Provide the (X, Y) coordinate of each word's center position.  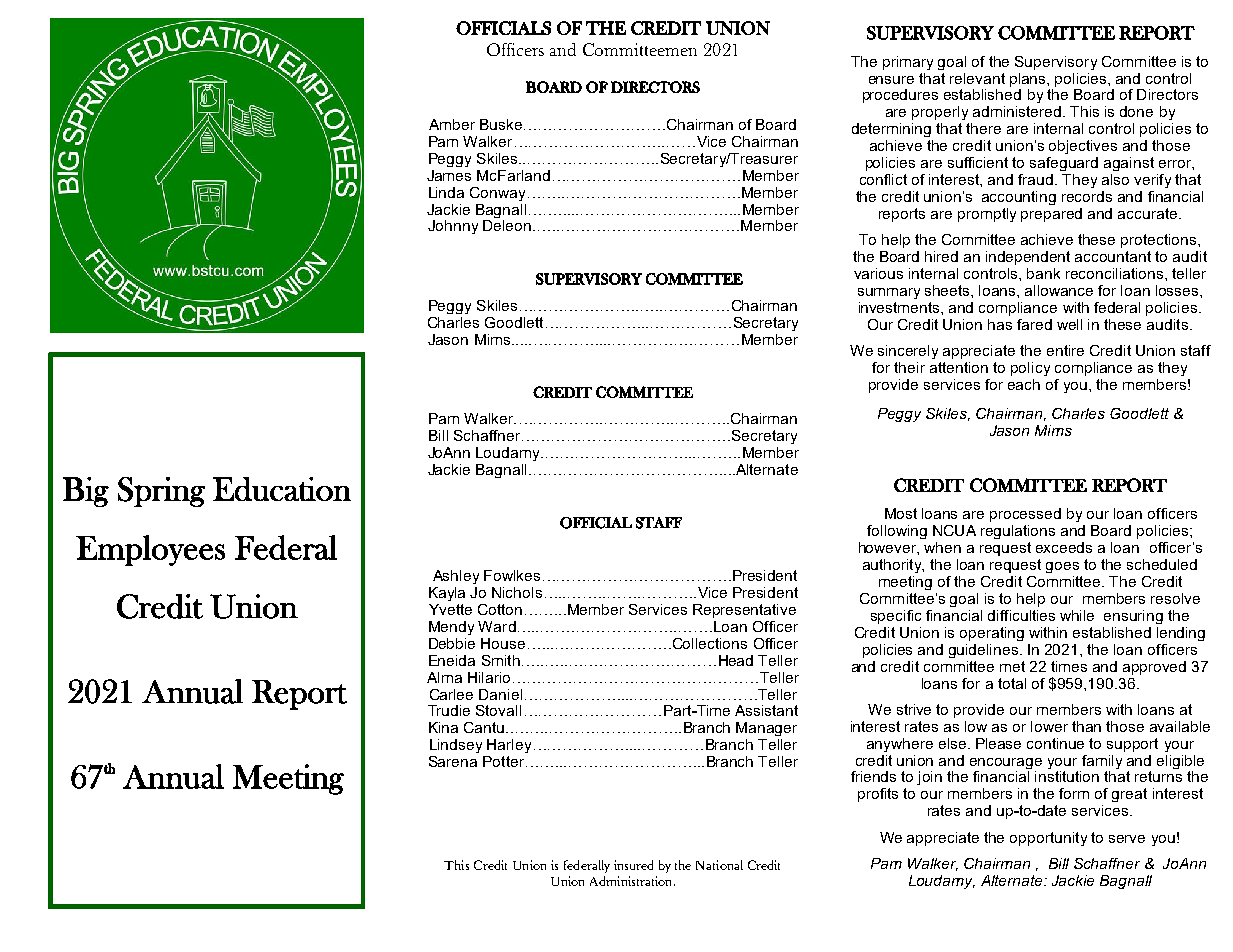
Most (901, 513)
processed (1025, 515)
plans (1029, 80)
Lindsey (456, 746)
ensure (891, 80)
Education (282, 489)
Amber (452, 124)
